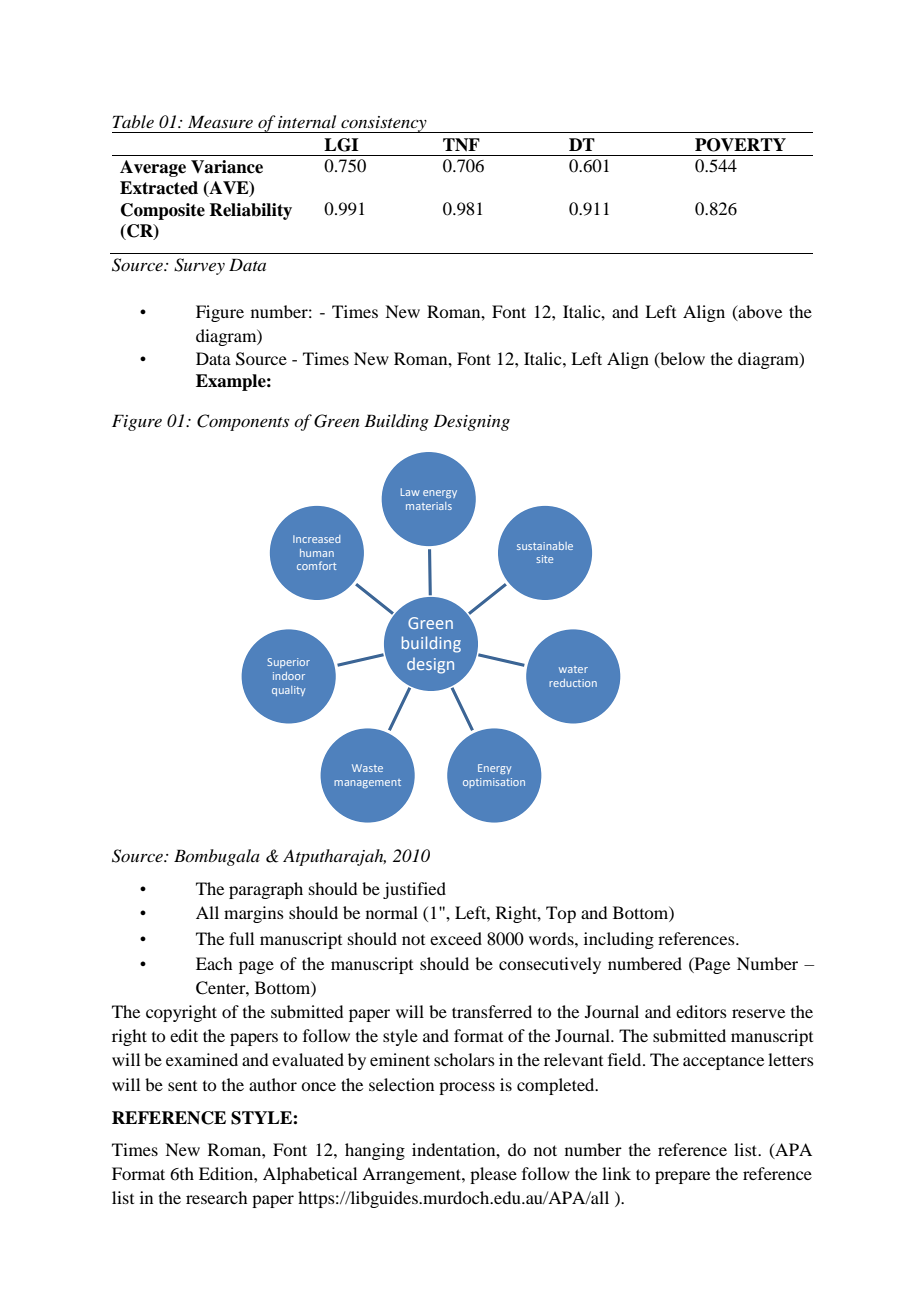  I want to click on POVERTY, so click(740, 145).
